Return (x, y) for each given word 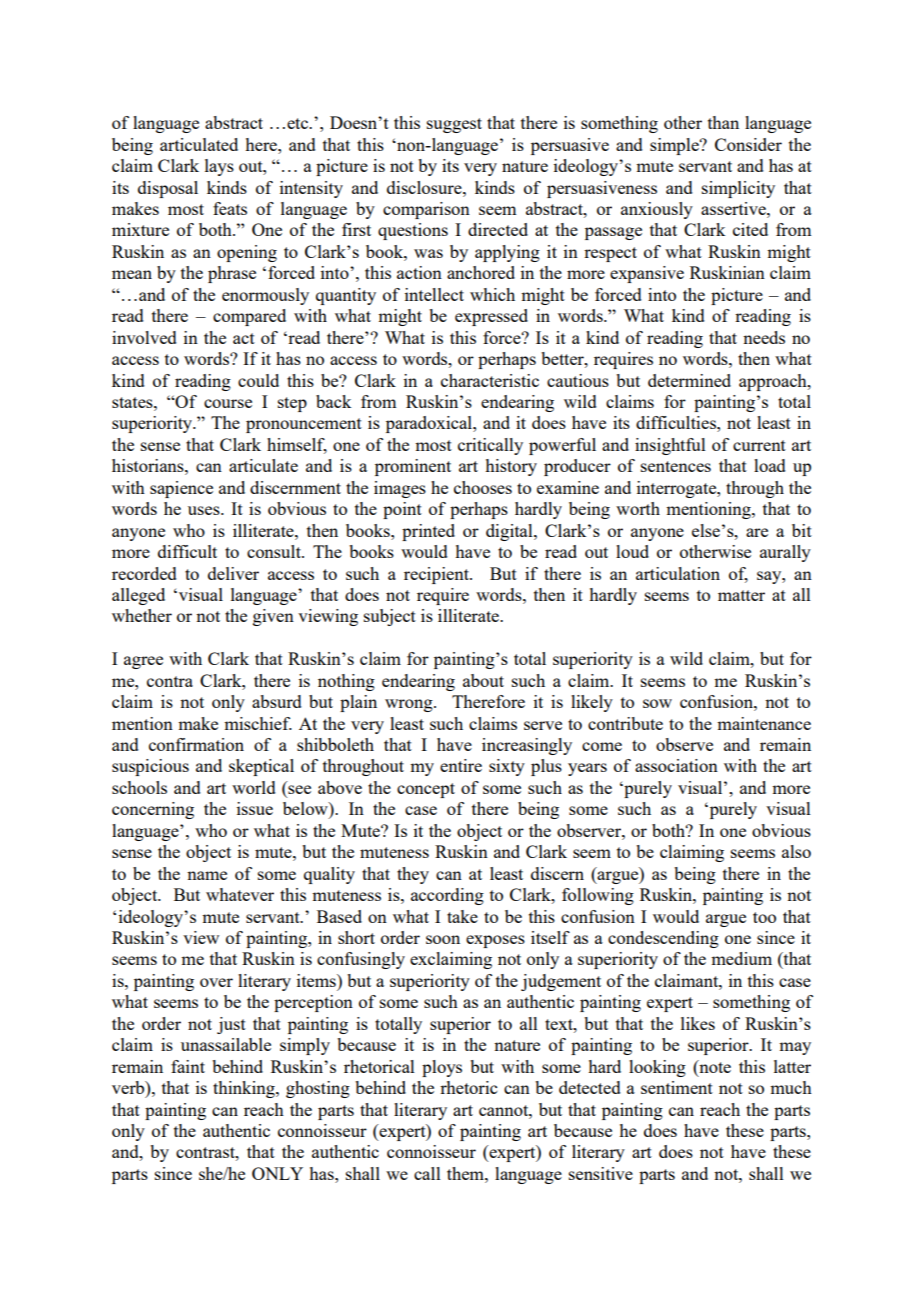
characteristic (490, 380)
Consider (748, 144)
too (764, 917)
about (483, 680)
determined (689, 380)
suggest (454, 125)
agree (143, 662)
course (228, 403)
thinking (245, 1089)
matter (741, 595)
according (447, 896)
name (207, 875)
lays (219, 167)
